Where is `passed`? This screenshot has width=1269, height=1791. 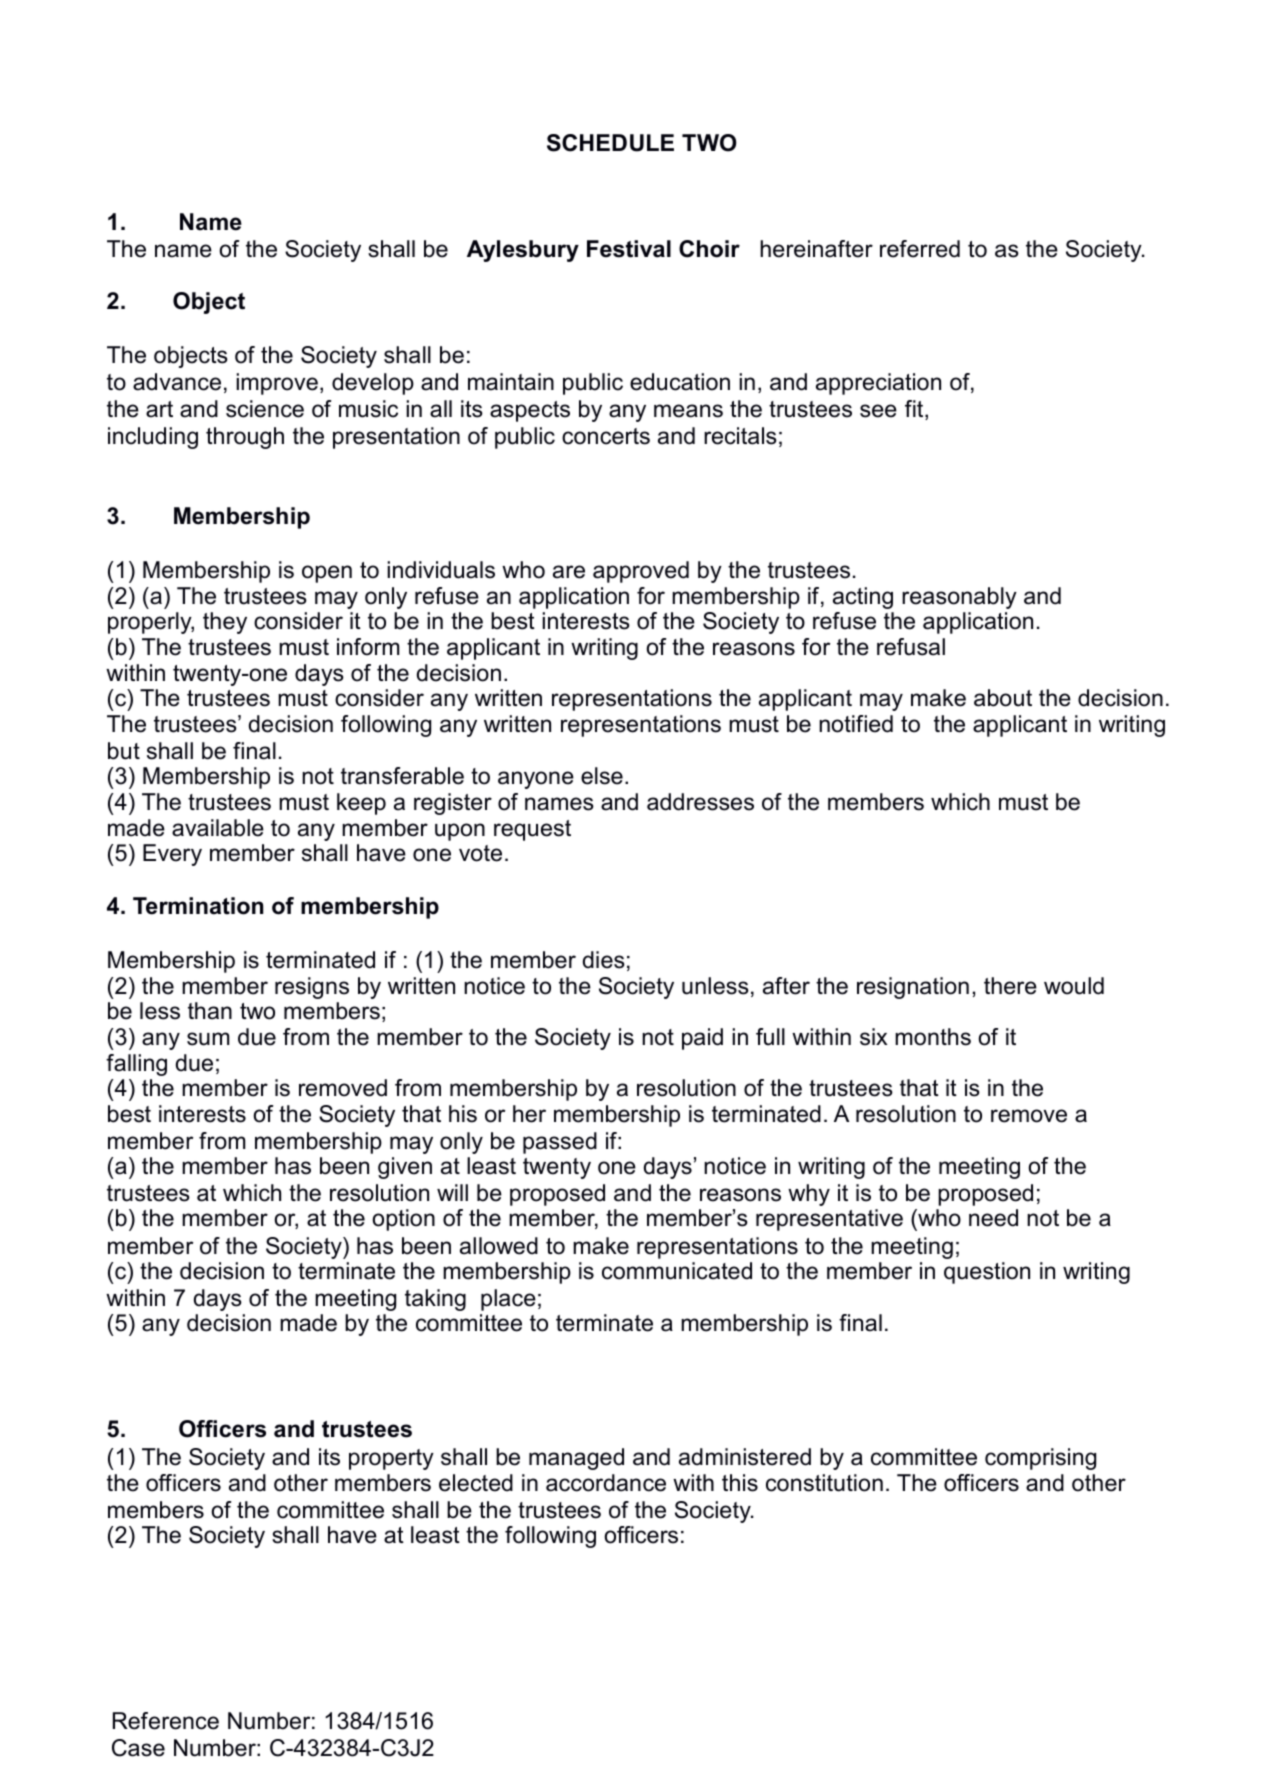
passed is located at coordinates (560, 1143).
